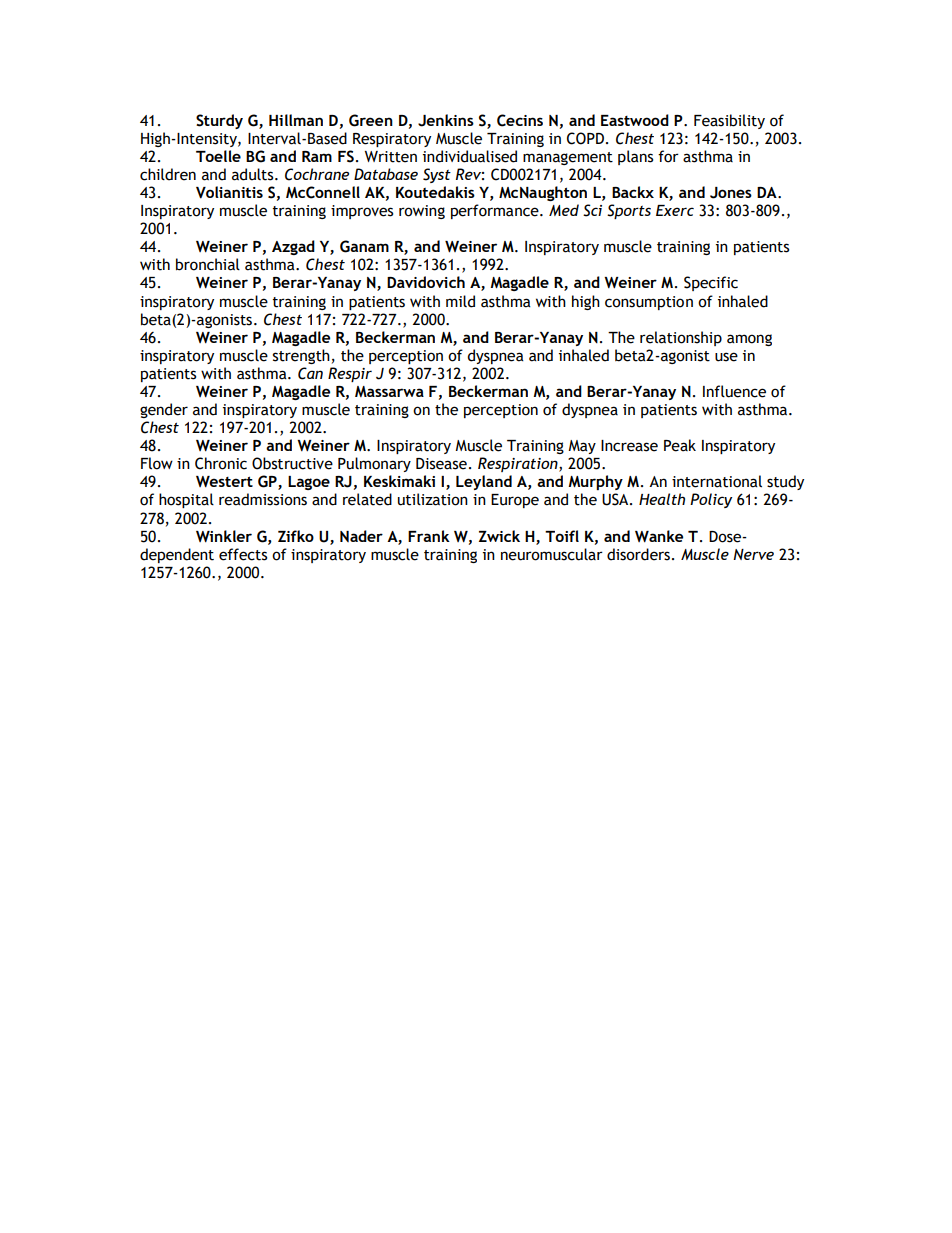  What do you see at coordinates (734, 391) in the document?
I see `Influence` at bounding box center [734, 391].
